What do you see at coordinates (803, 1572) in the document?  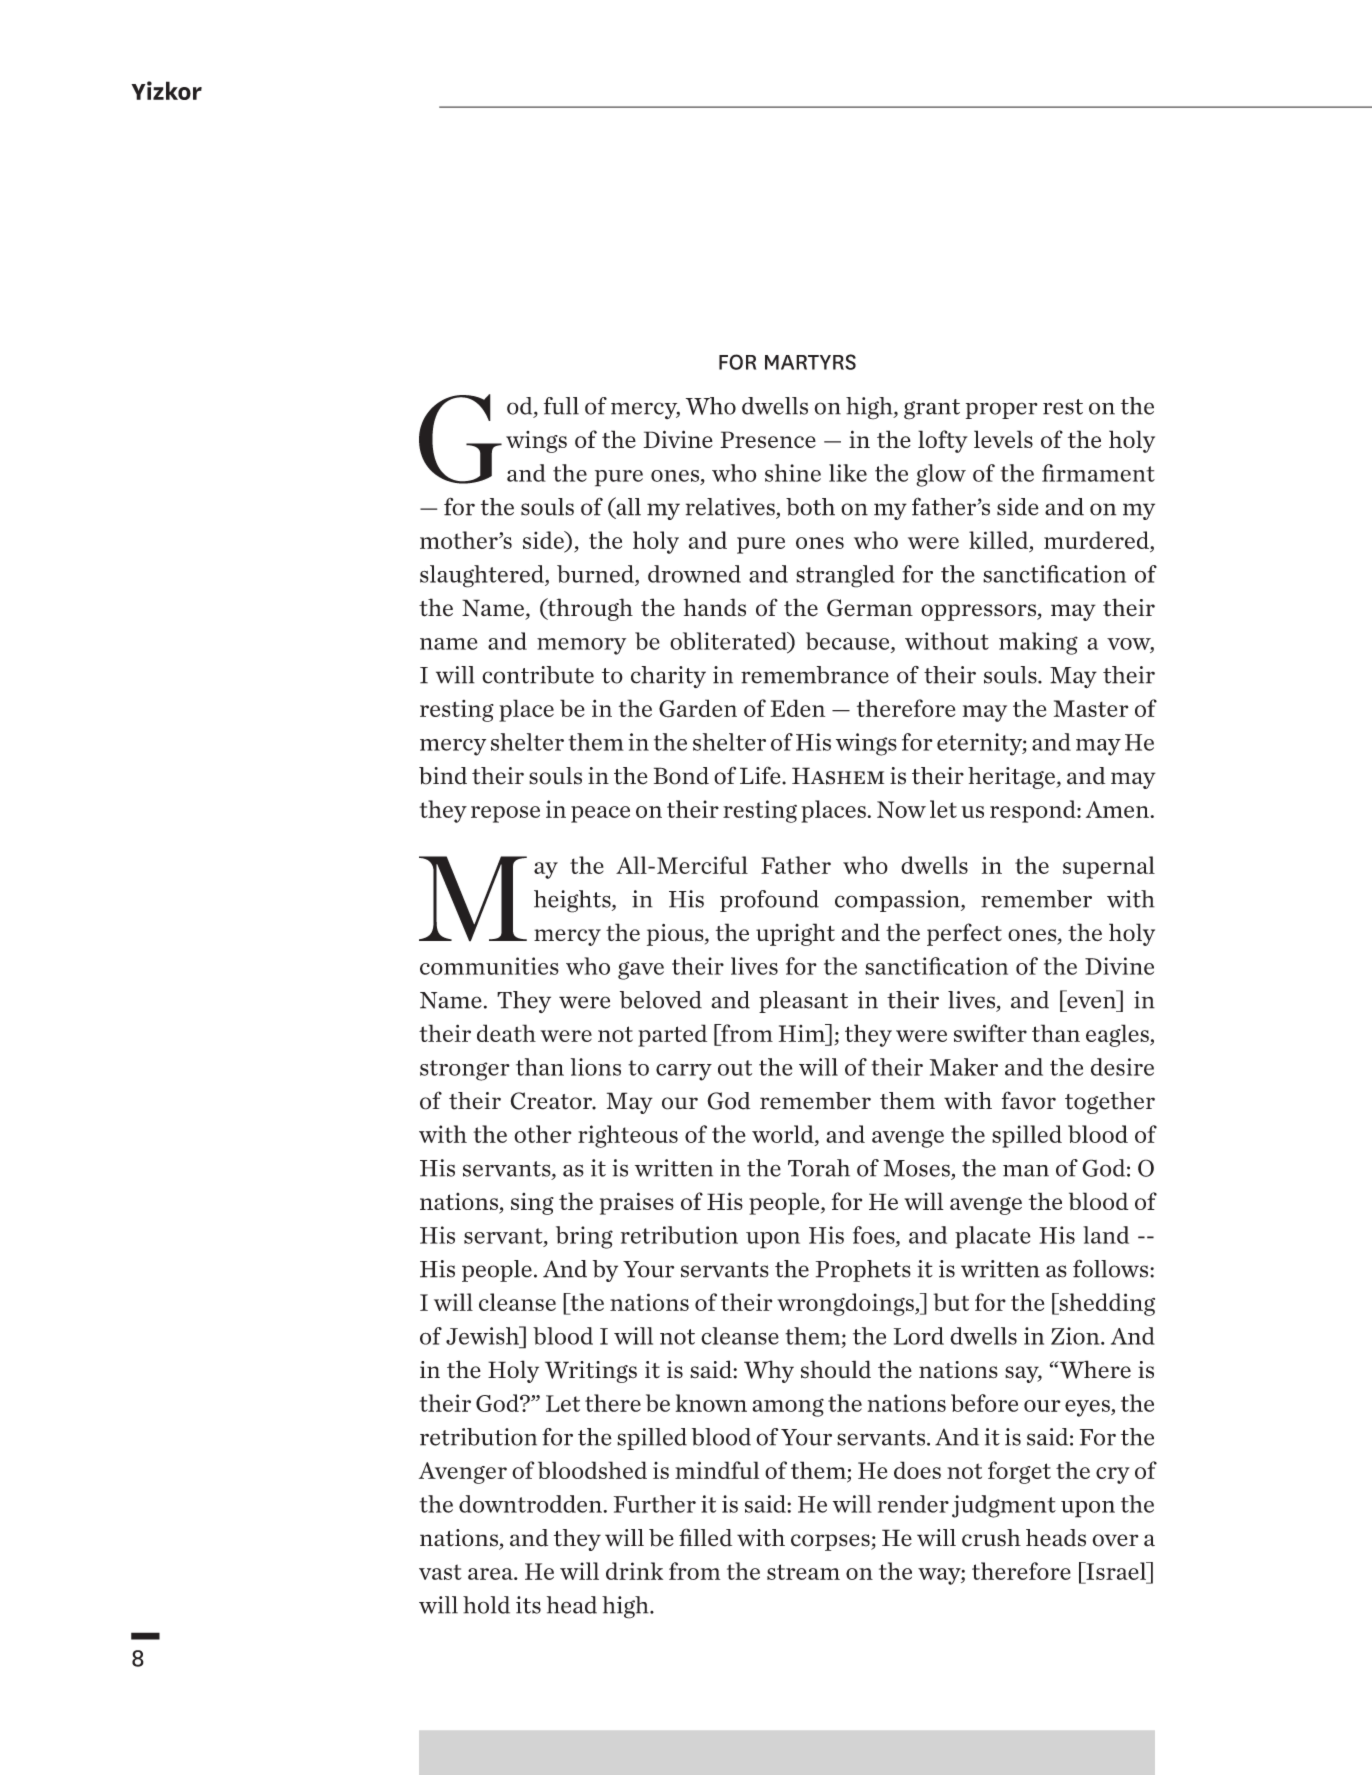 I see `stream` at bounding box center [803, 1572].
